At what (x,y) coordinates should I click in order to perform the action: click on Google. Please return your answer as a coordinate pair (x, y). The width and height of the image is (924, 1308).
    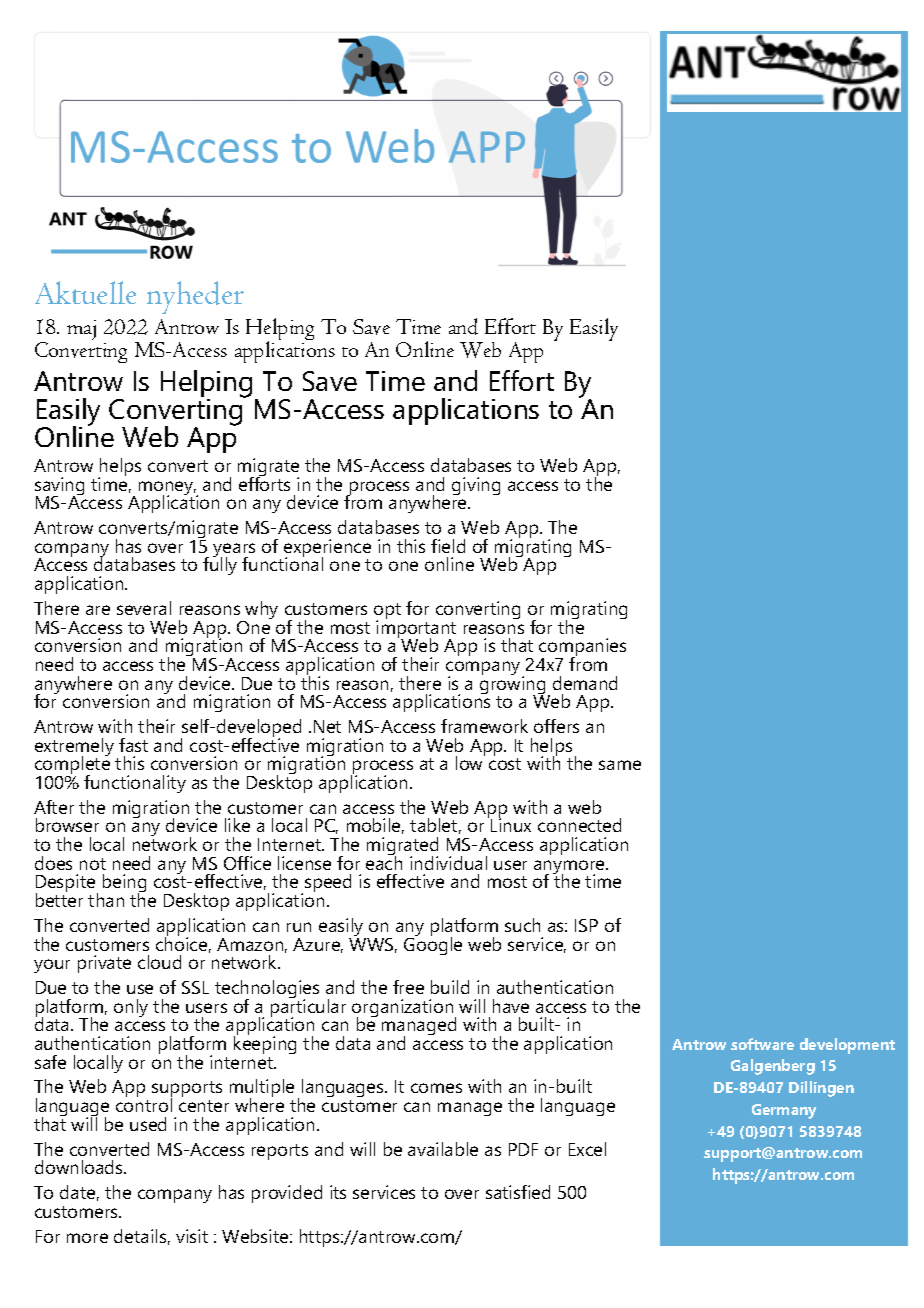
    Looking at the image, I should click on (433, 945).
